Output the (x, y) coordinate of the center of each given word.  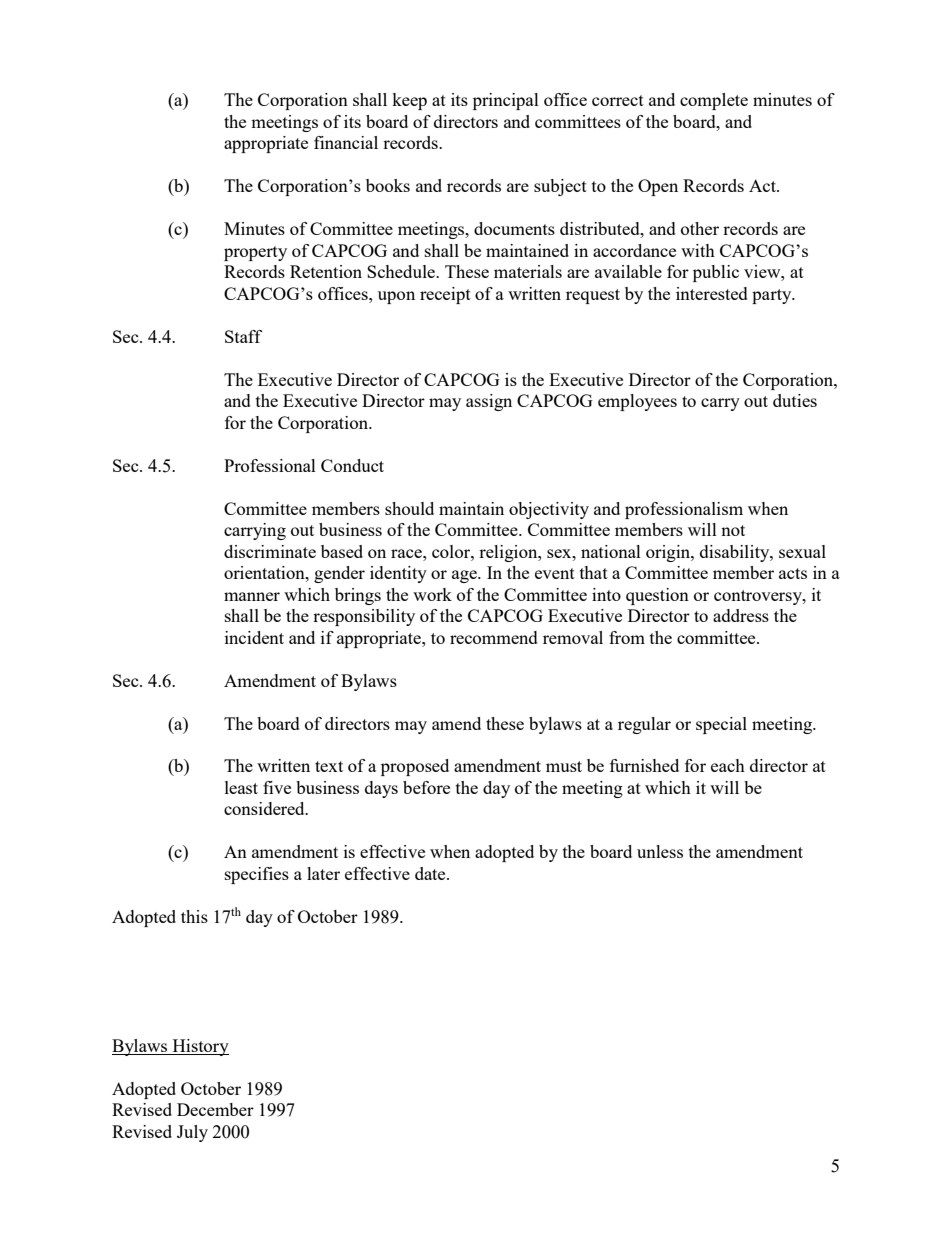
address (741, 615)
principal (506, 101)
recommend (494, 637)
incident (254, 637)
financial (346, 142)
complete (714, 101)
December (215, 1109)
